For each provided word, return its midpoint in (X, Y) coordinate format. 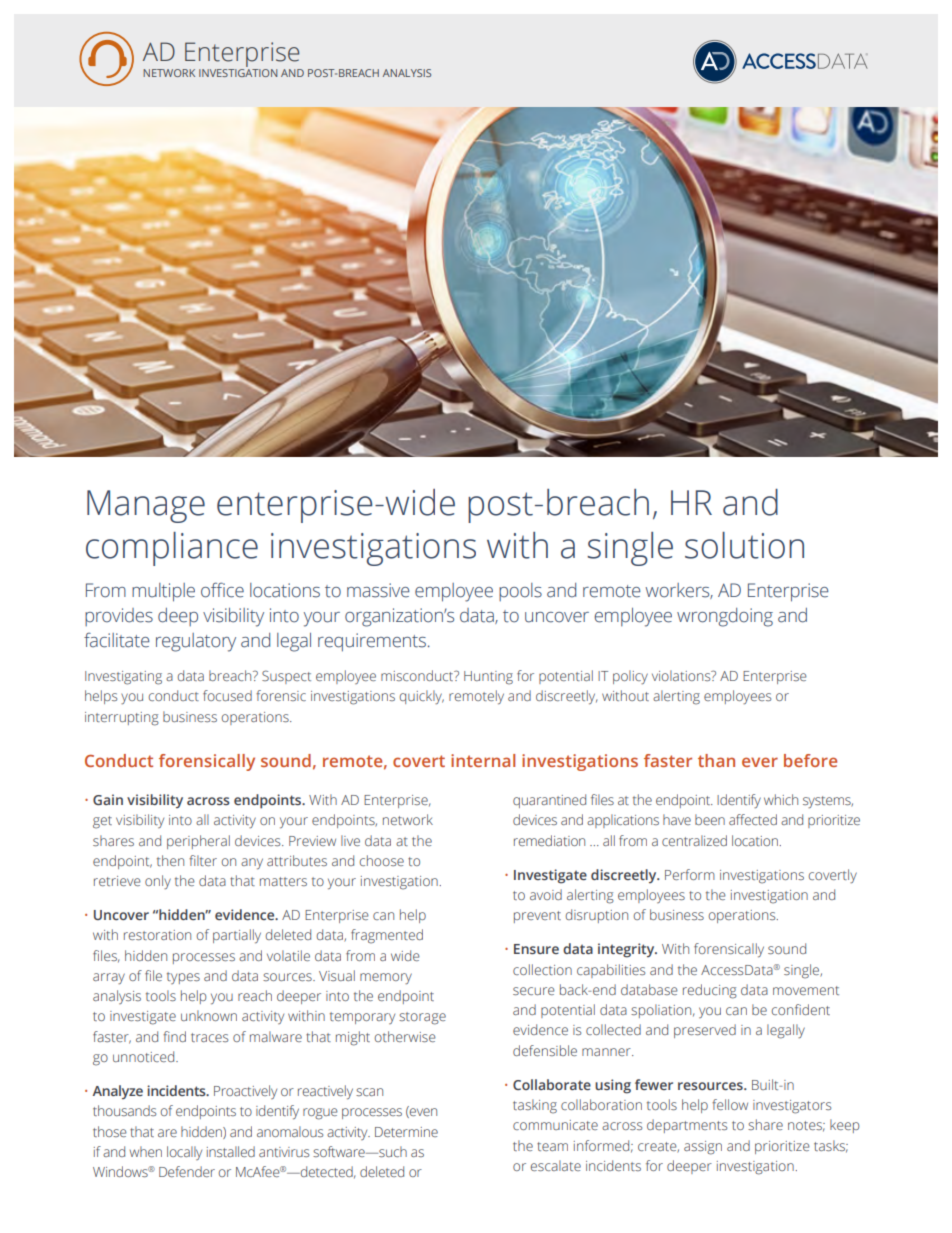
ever (760, 762)
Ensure (536, 949)
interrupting (122, 719)
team (552, 1146)
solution (744, 545)
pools (520, 592)
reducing (710, 991)
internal (483, 760)
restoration (157, 935)
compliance (172, 549)
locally (184, 1153)
